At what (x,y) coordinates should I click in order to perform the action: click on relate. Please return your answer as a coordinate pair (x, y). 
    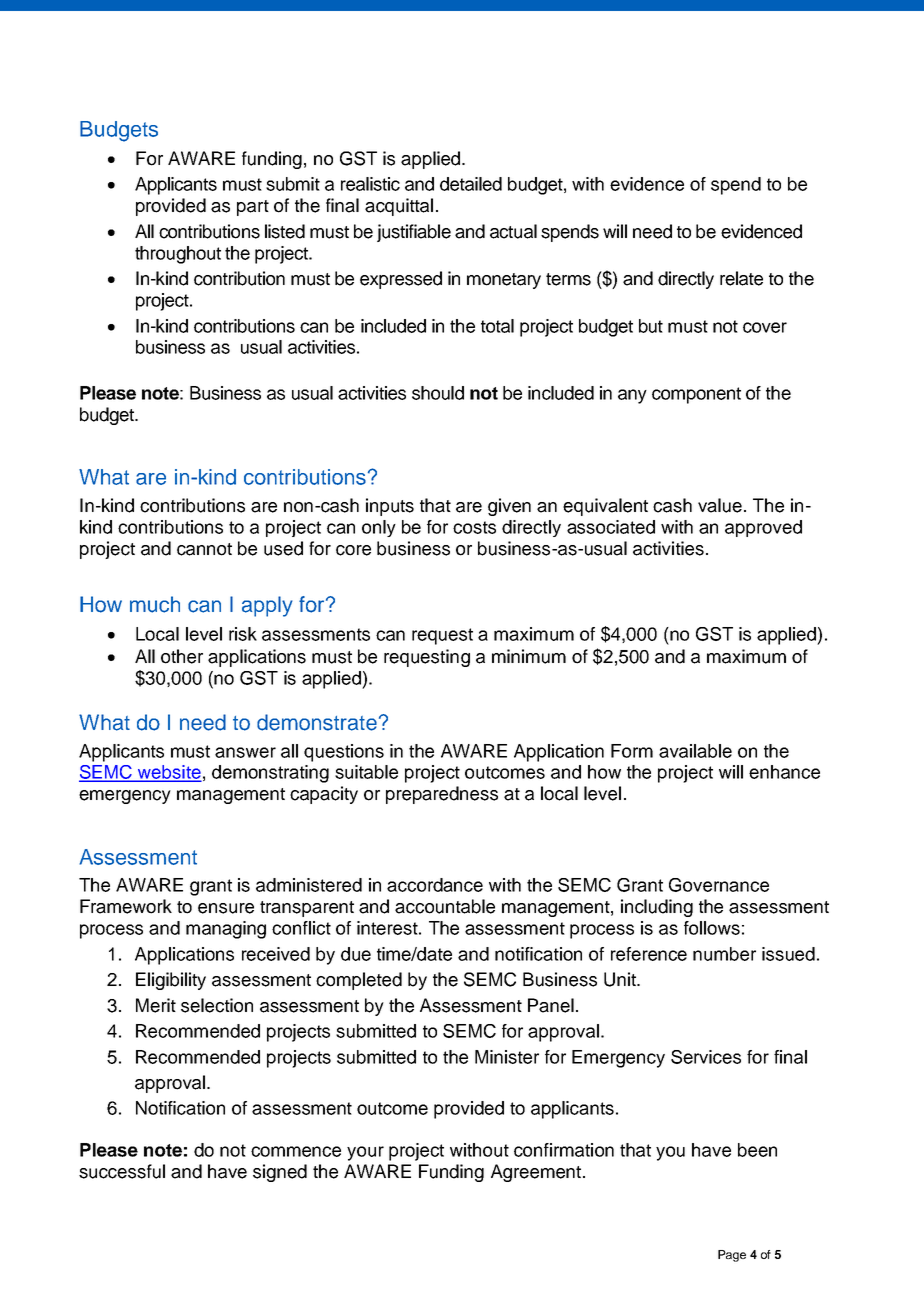
    Looking at the image, I should click on (741, 278).
